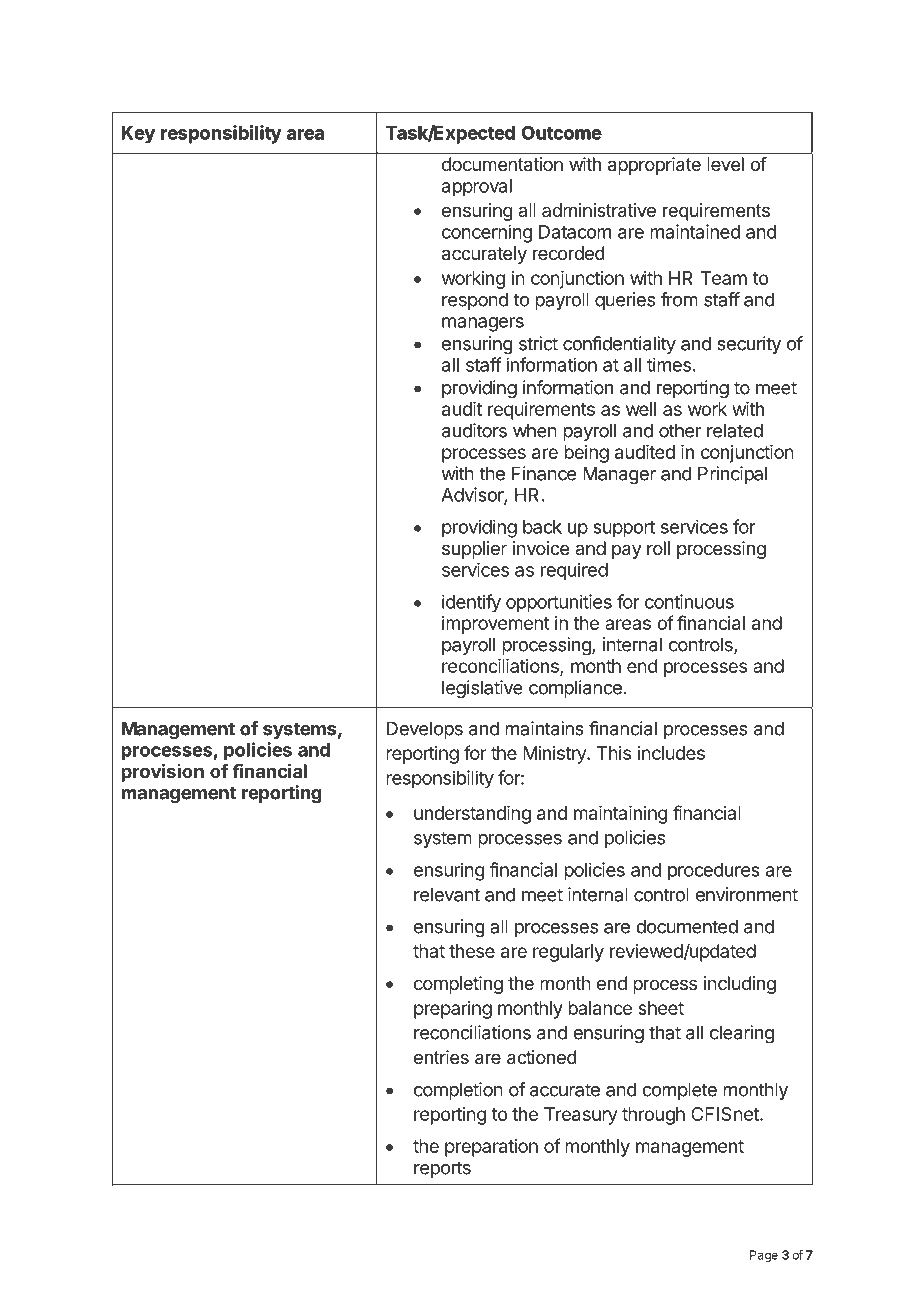 The height and width of the screenshot is (1308, 924). I want to click on Key, so click(138, 134).
